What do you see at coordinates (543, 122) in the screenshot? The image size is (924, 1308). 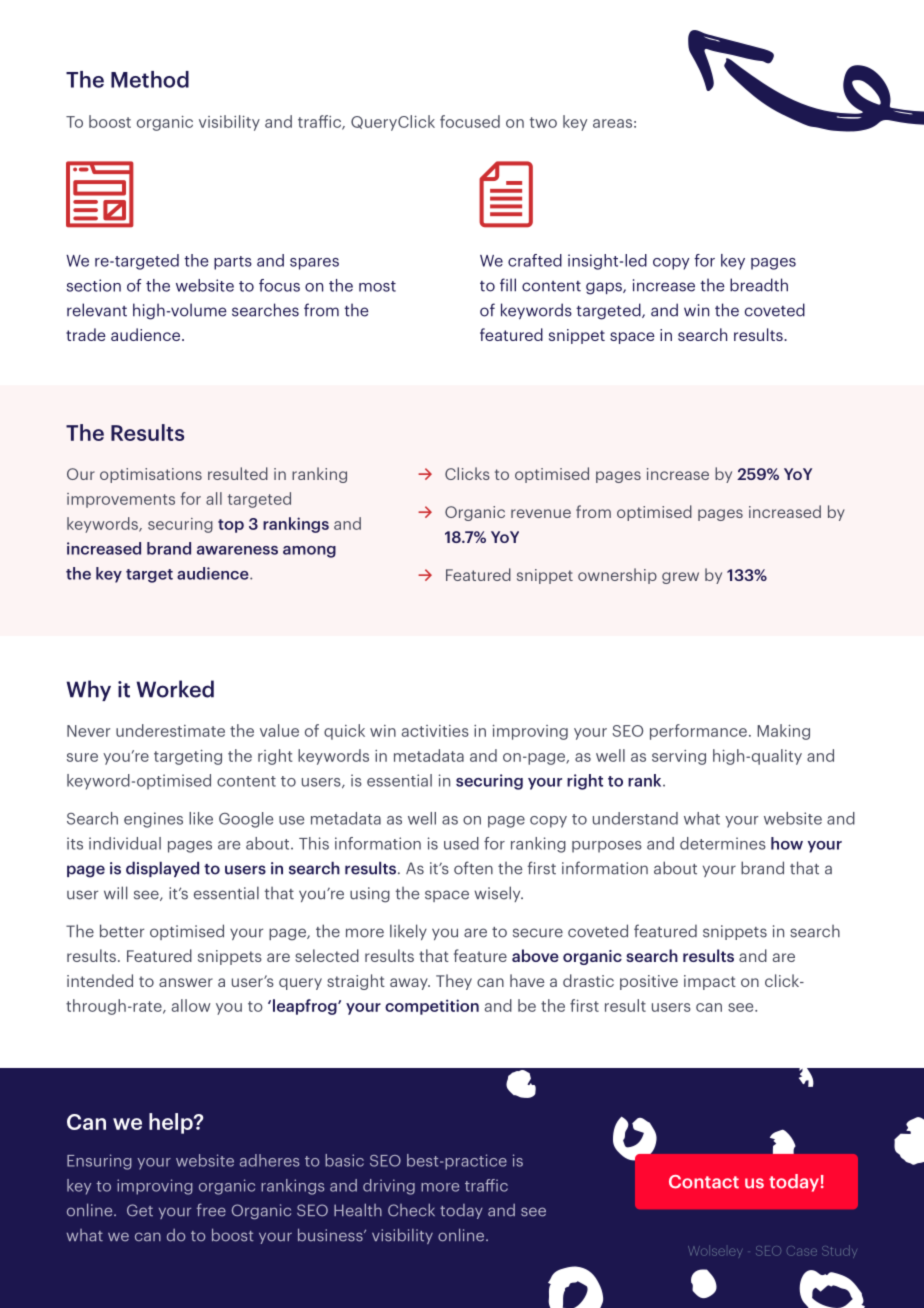 I see `two` at bounding box center [543, 122].
